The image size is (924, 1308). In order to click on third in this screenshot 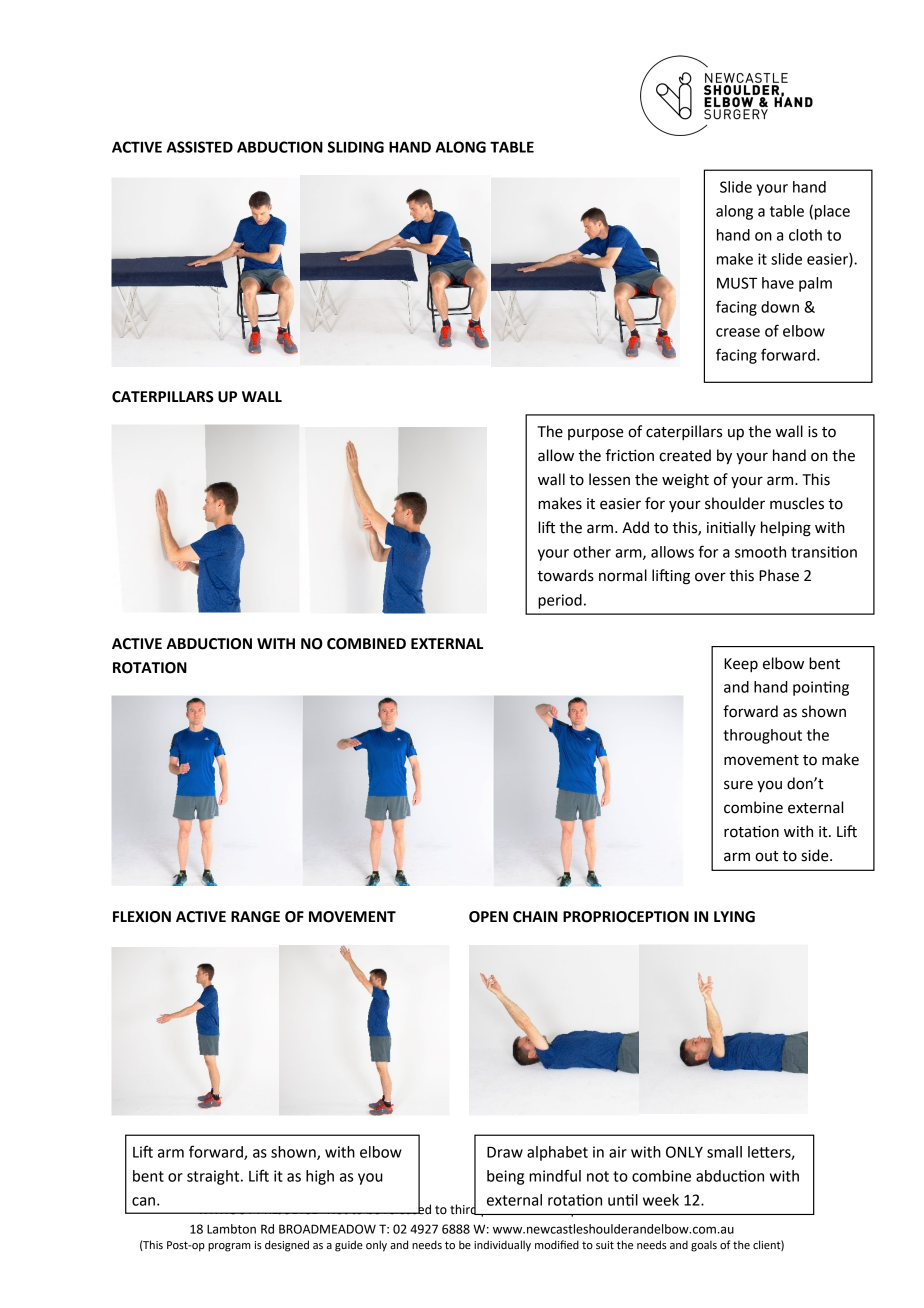, I will do `click(464, 1208)`.
